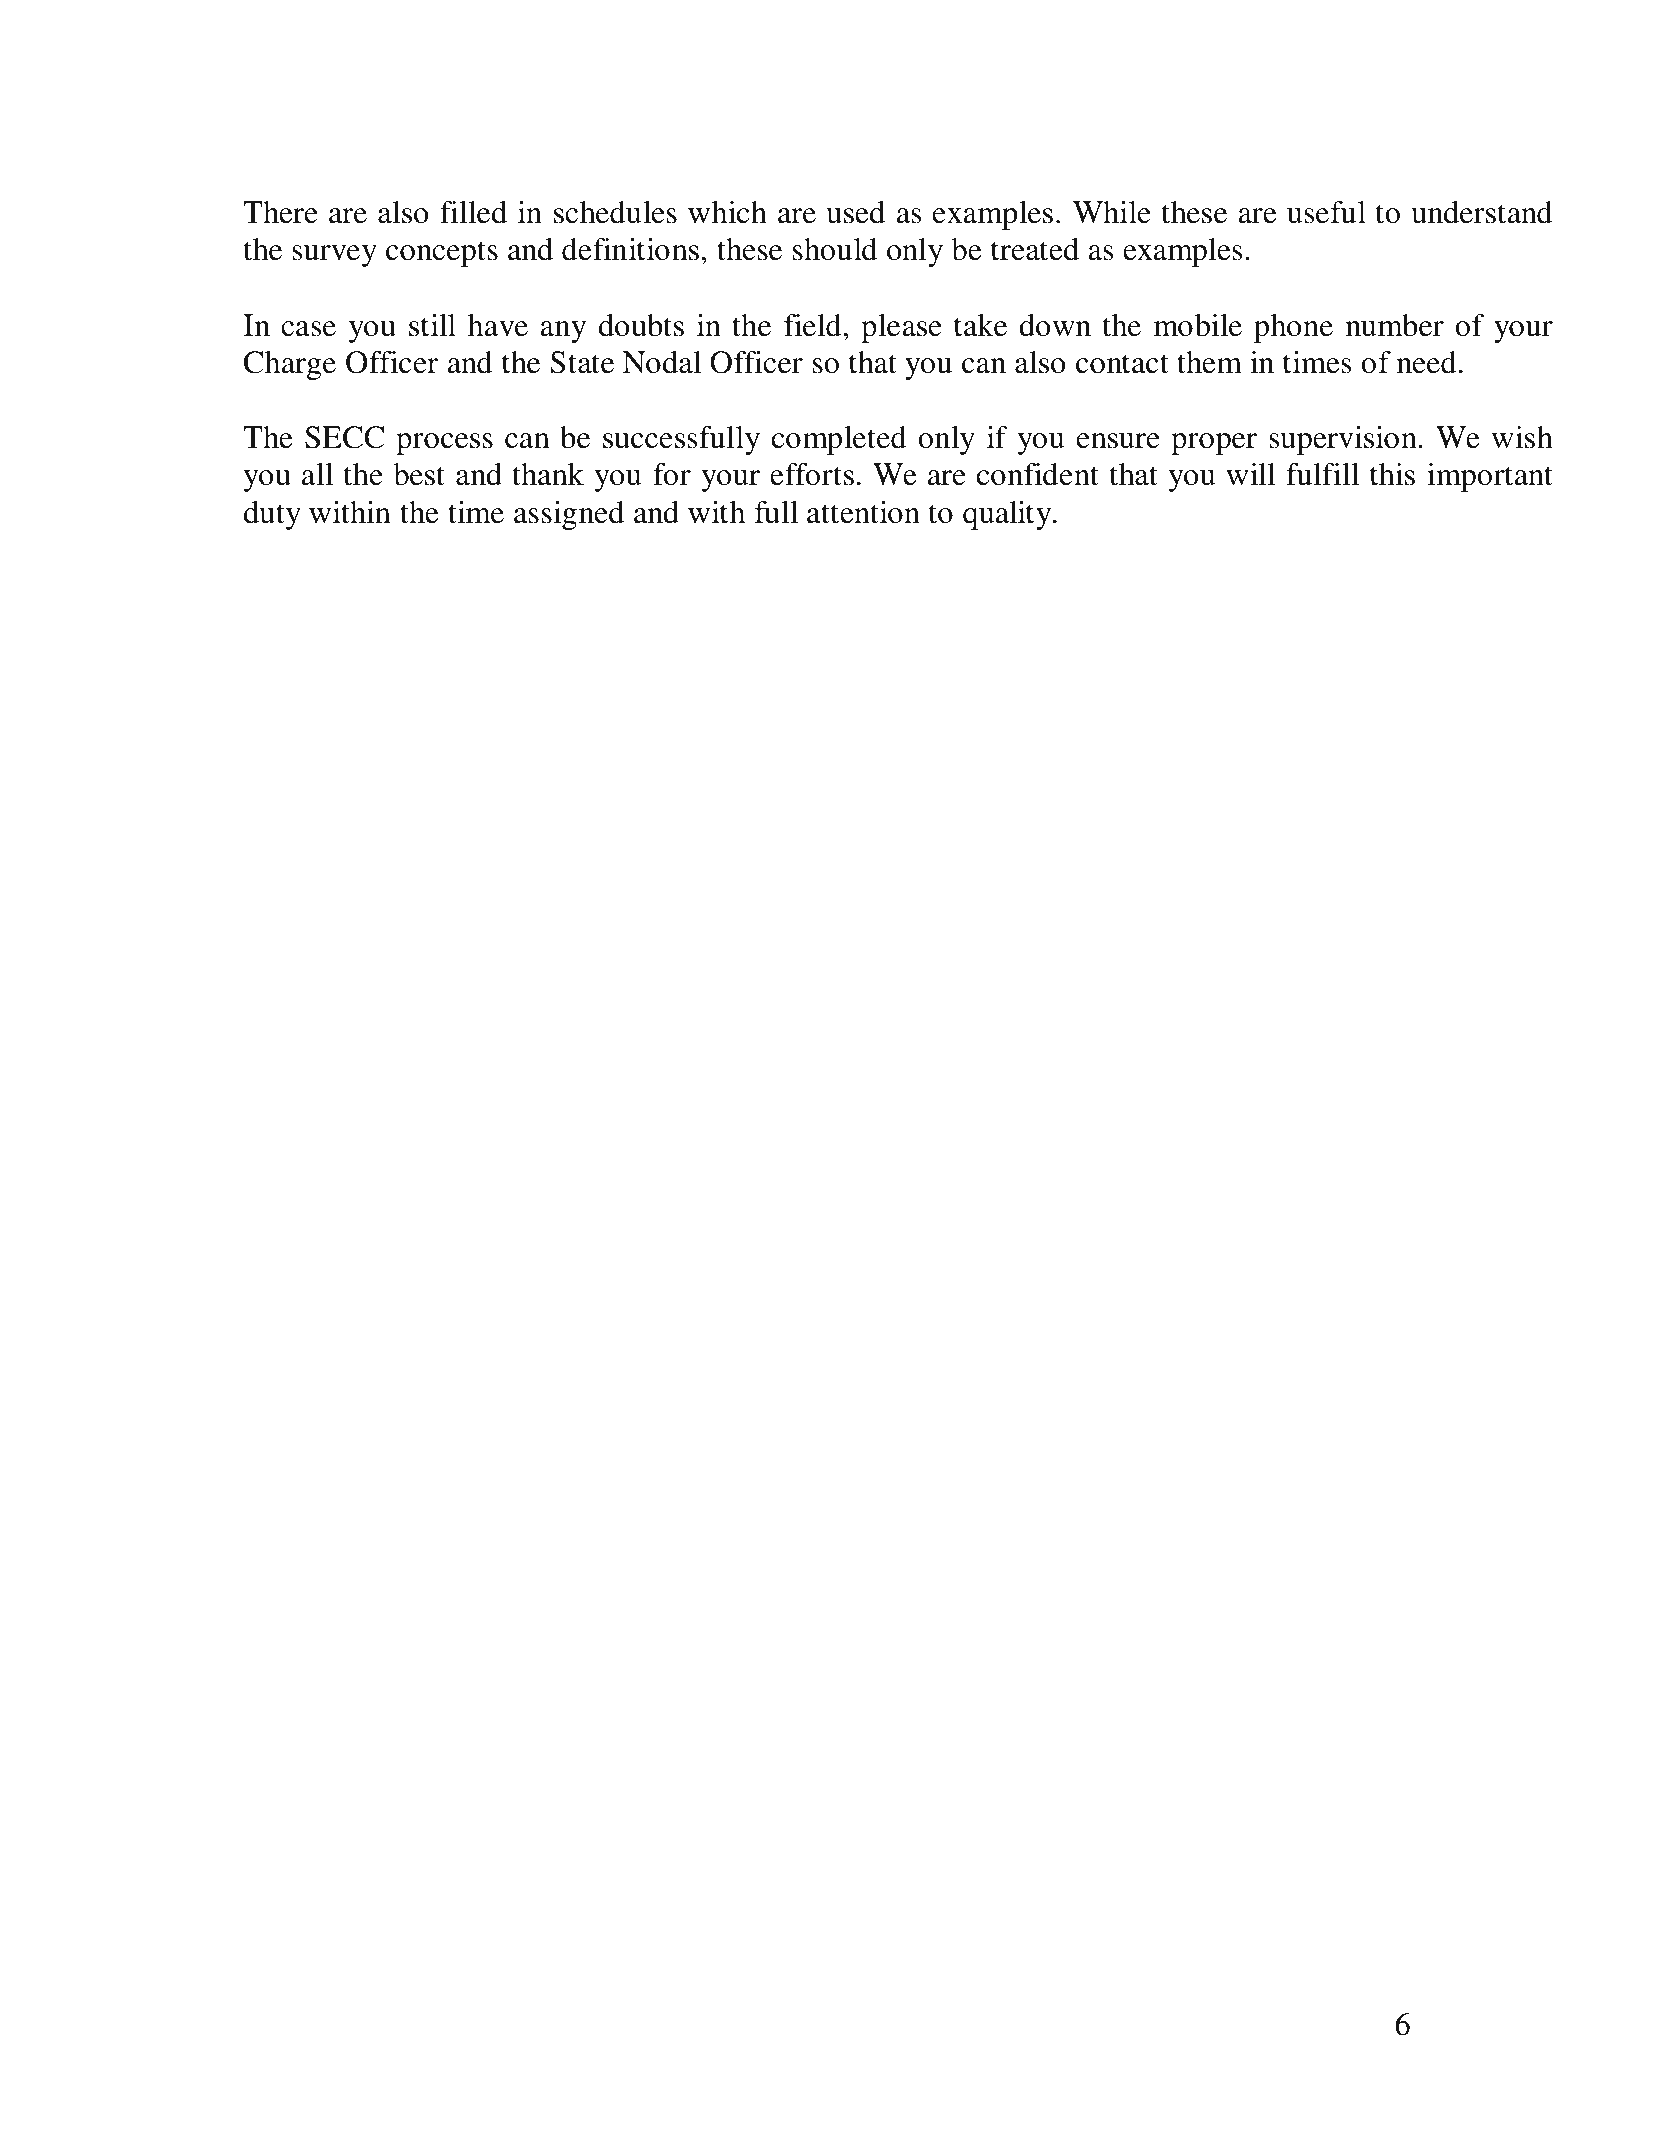  Describe the element at coordinates (1122, 364) in the page. I see `contact` at that location.
